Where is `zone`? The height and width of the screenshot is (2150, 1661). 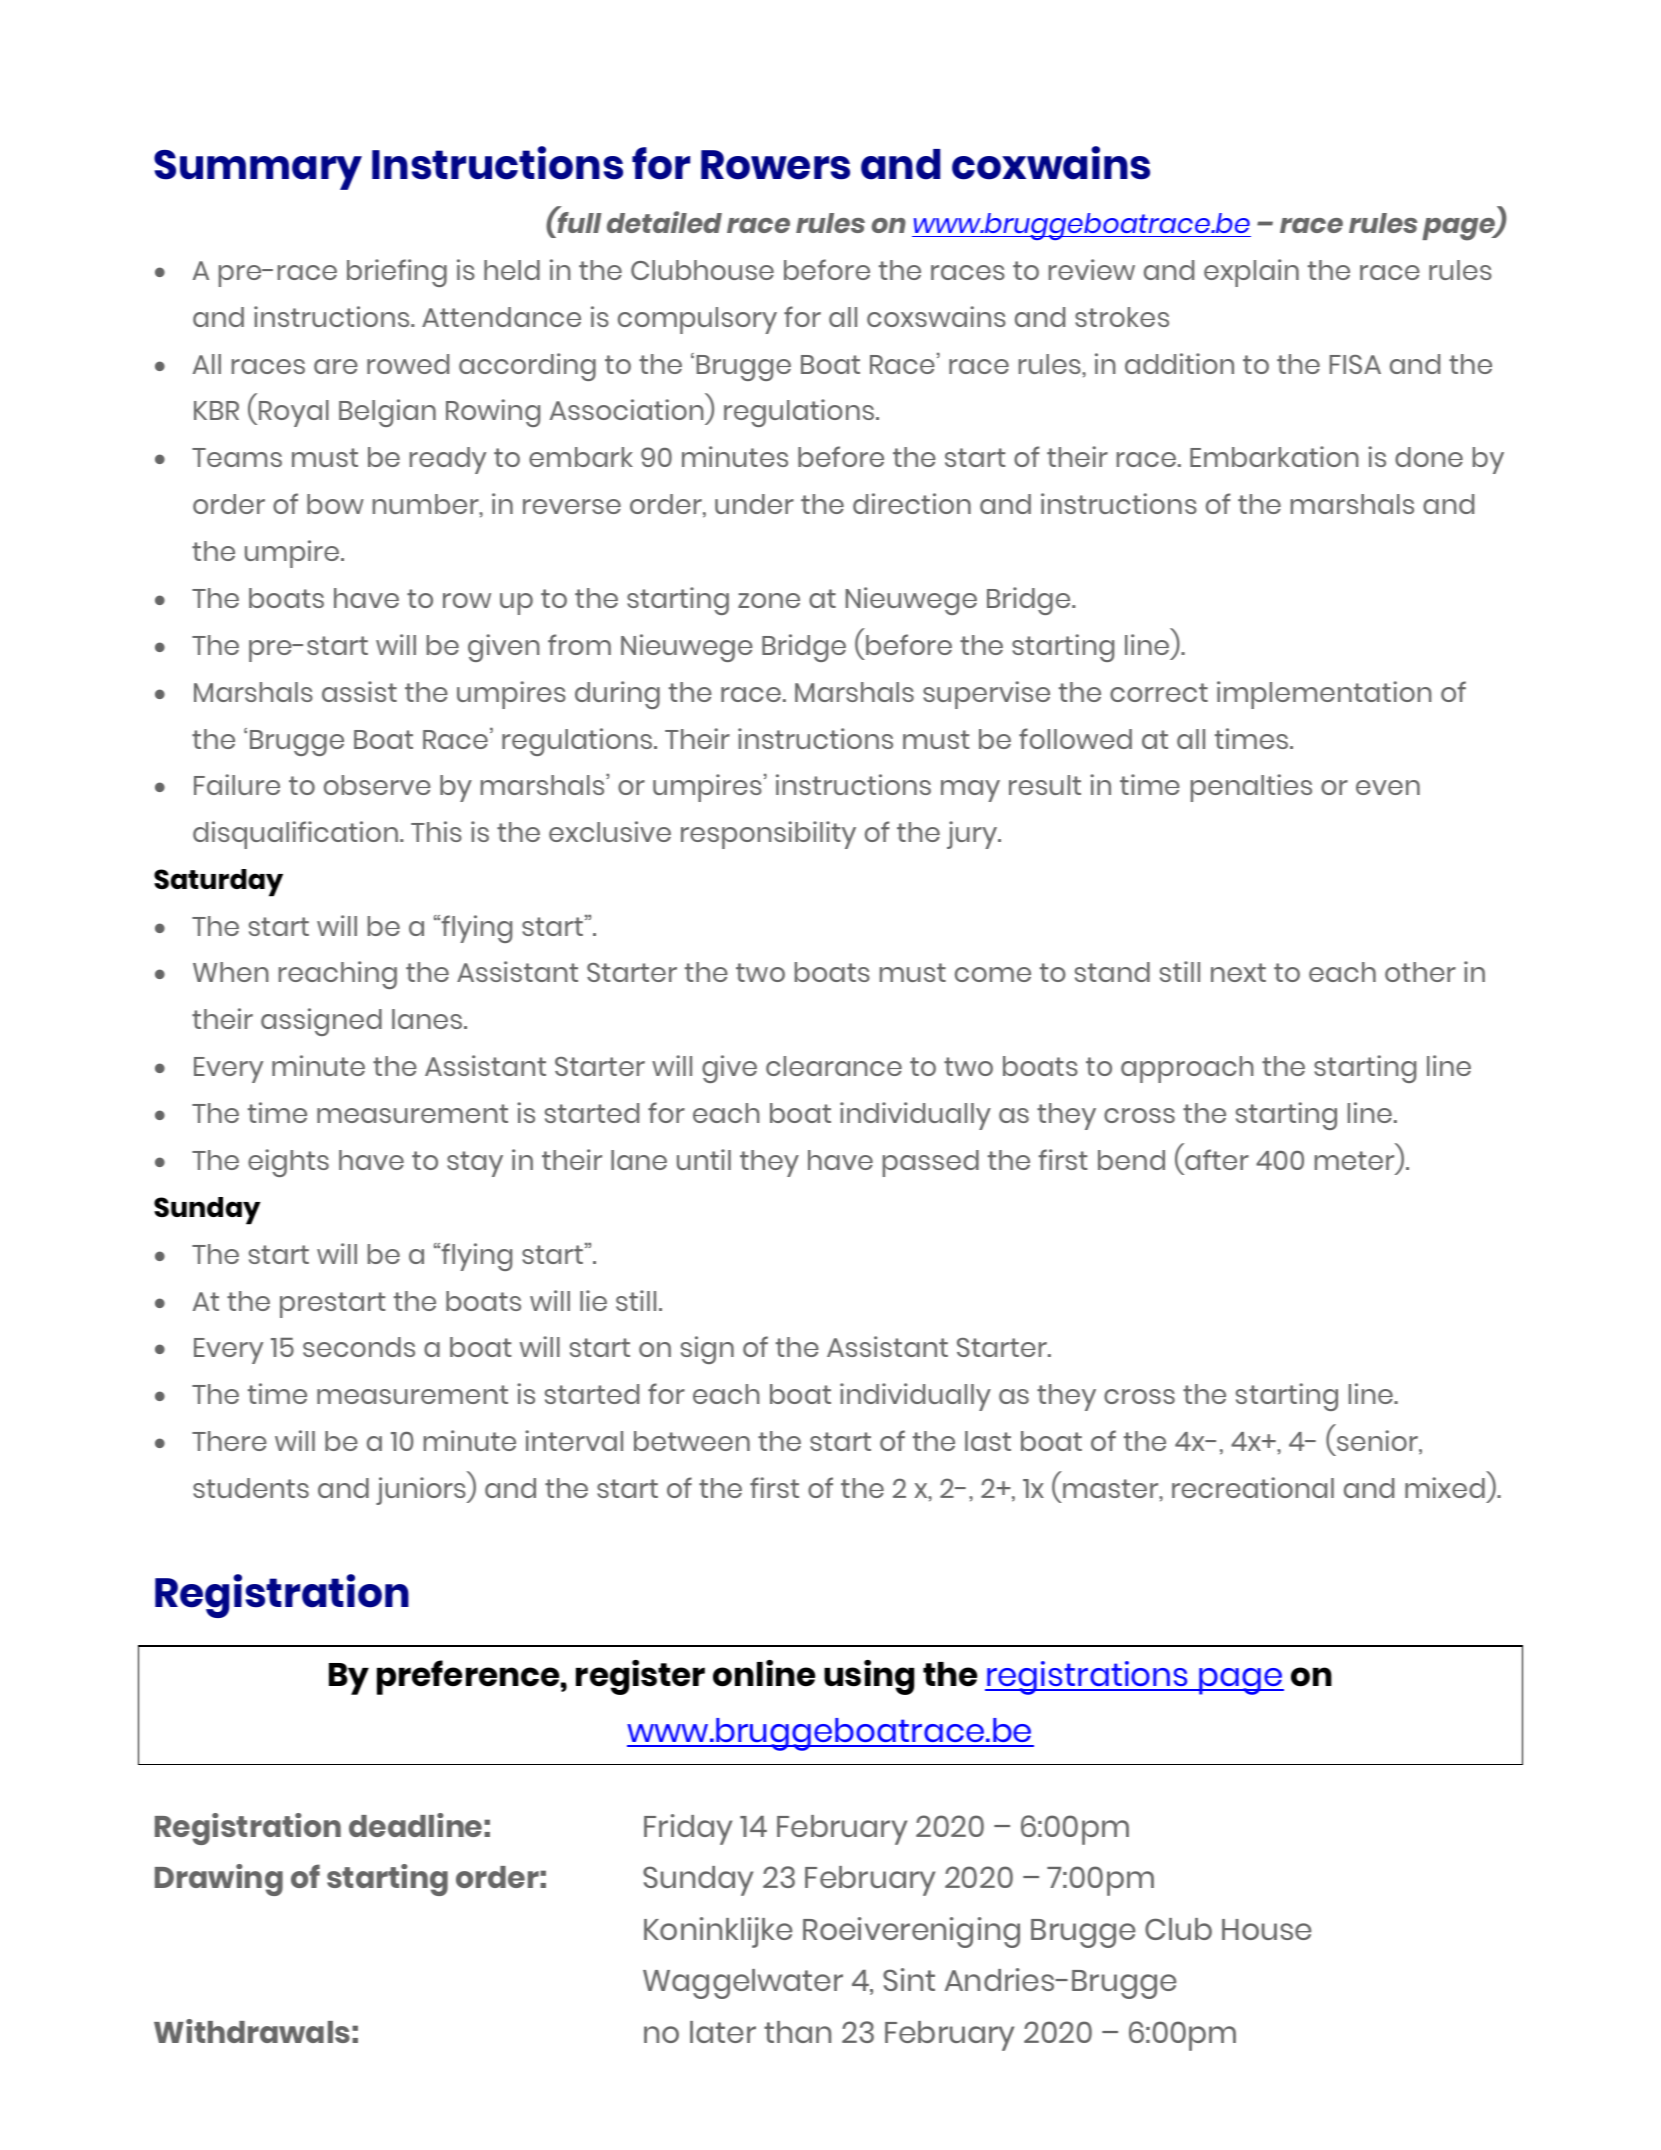
zone is located at coordinates (769, 600).
